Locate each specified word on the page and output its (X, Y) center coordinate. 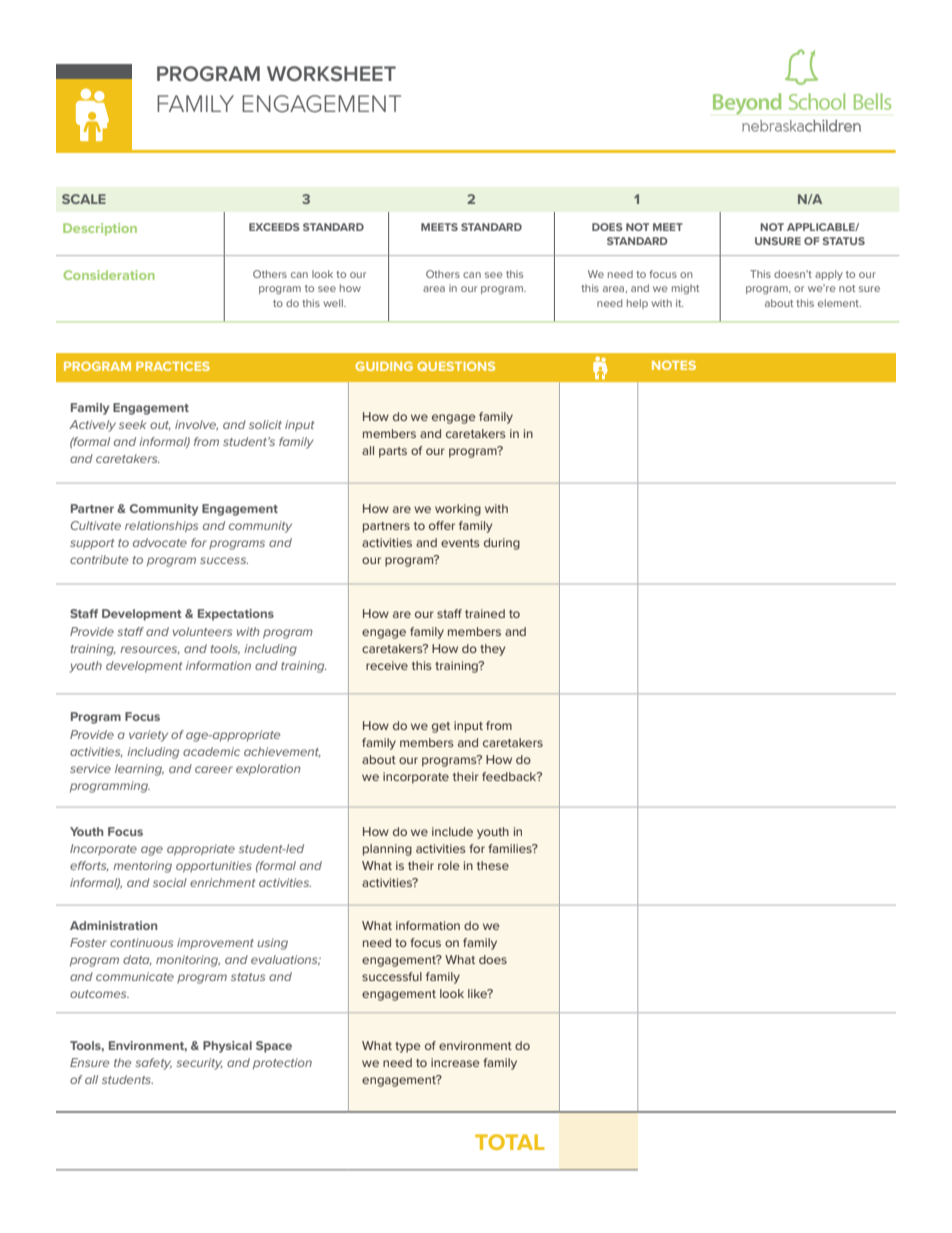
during (502, 544)
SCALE (84, 199)
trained (485, 613)
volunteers (202, 631)
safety (154, 1064)
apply (829, 275)
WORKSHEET (331, 73)
